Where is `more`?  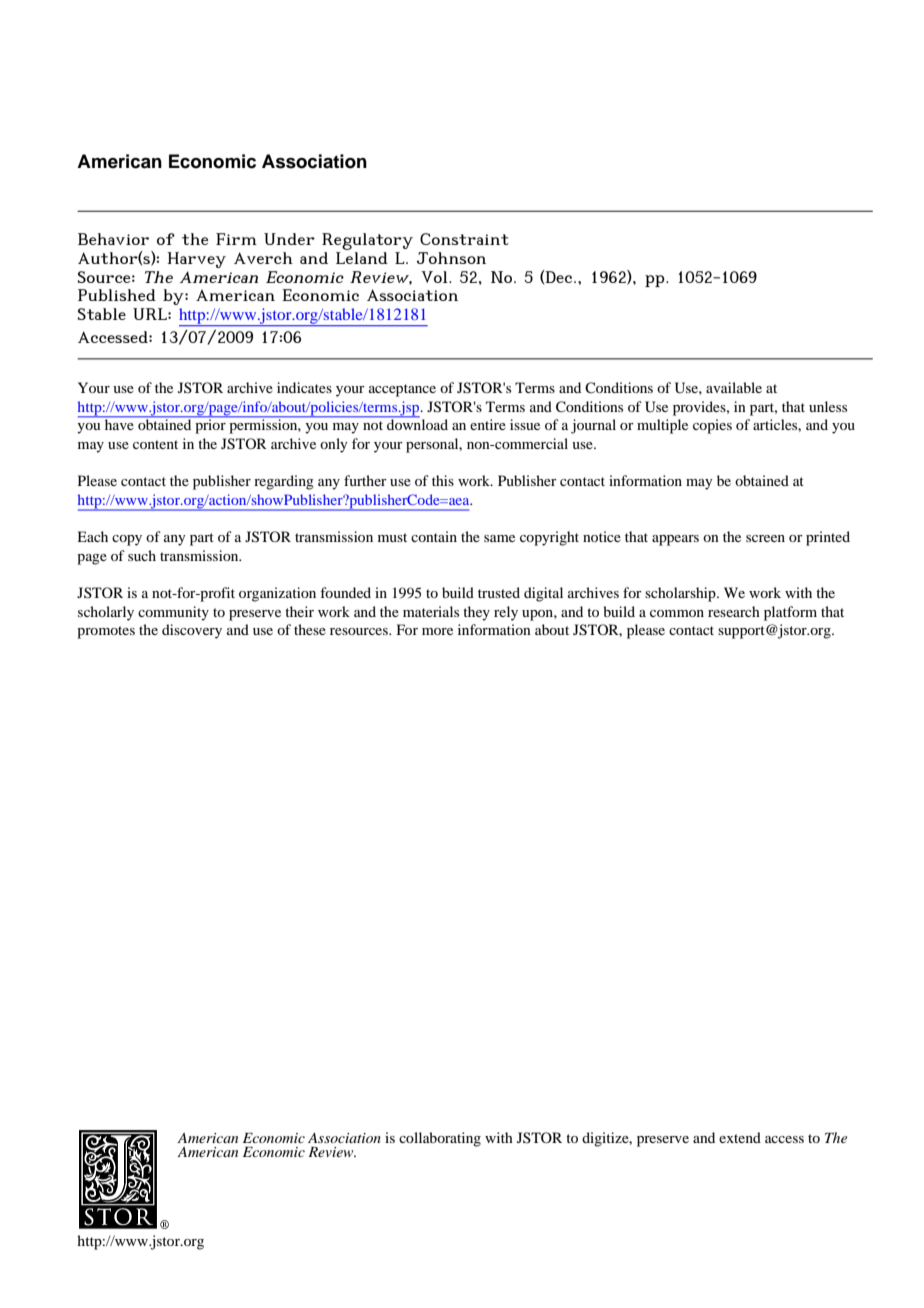
more is located at coordinates (437, 631).
